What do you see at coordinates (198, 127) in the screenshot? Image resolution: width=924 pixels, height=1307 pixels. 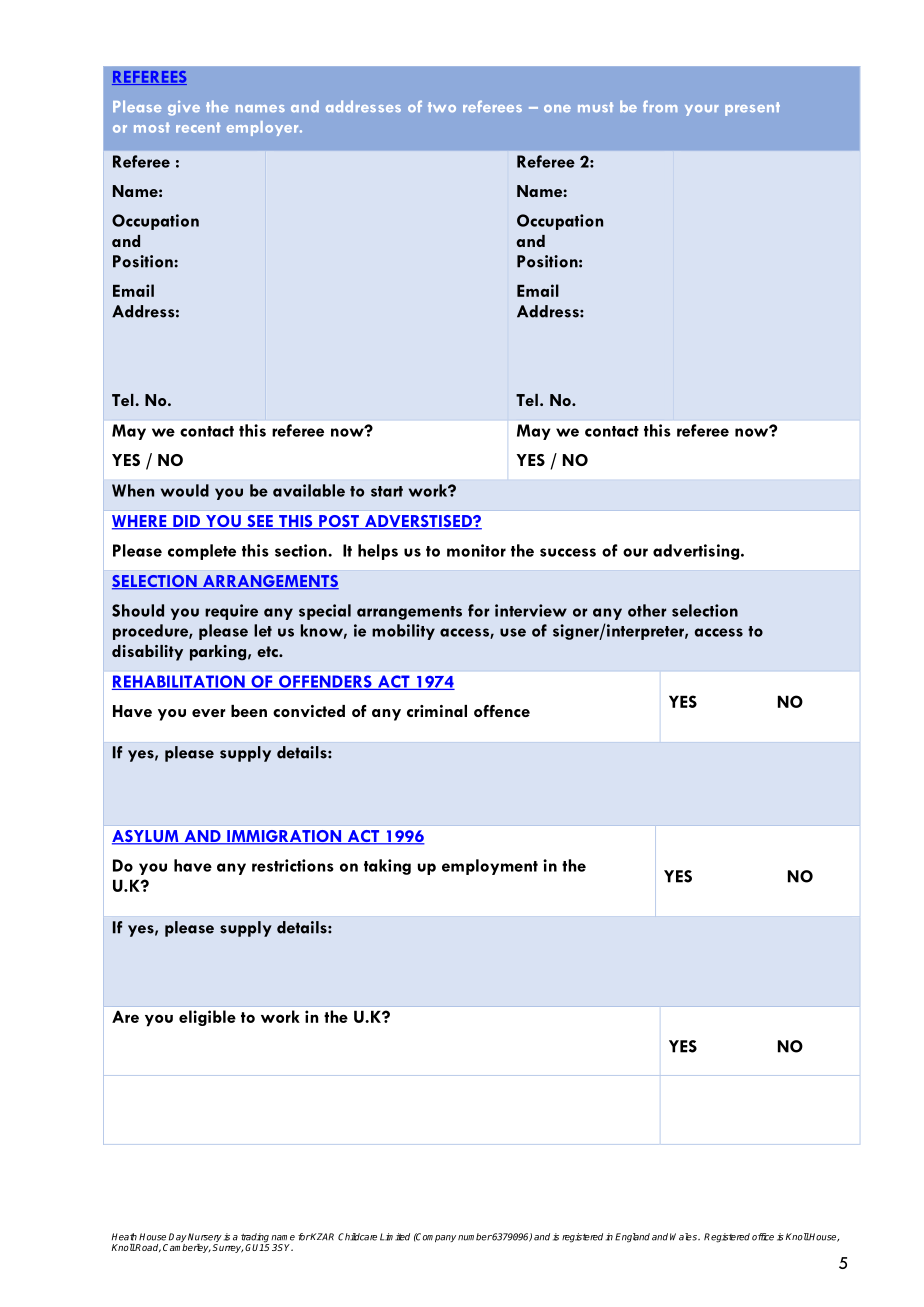 I see `recent` at bounding box center [198, 127].
